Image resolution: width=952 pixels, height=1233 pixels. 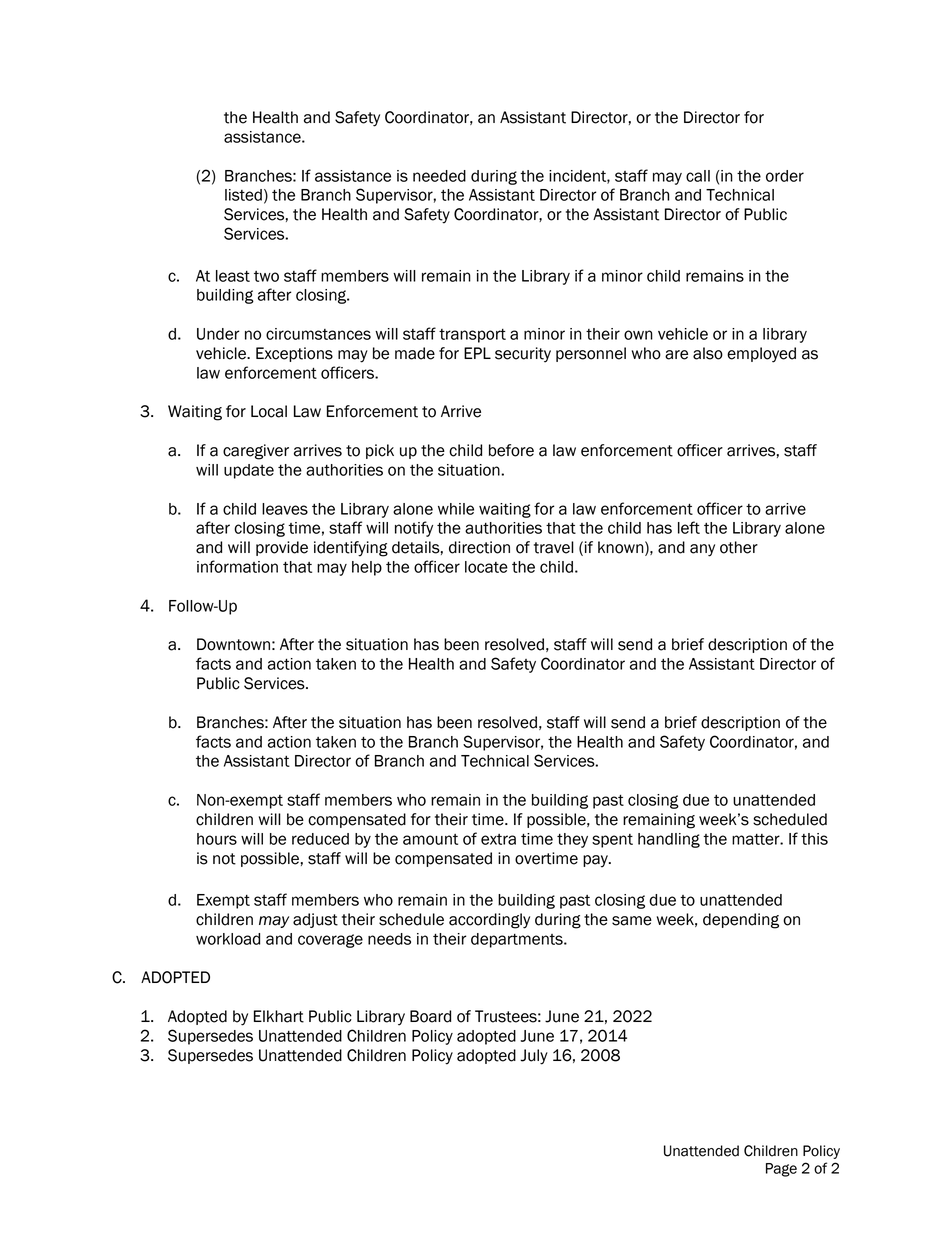 I want to click on other, so click(x=739, y=547).
